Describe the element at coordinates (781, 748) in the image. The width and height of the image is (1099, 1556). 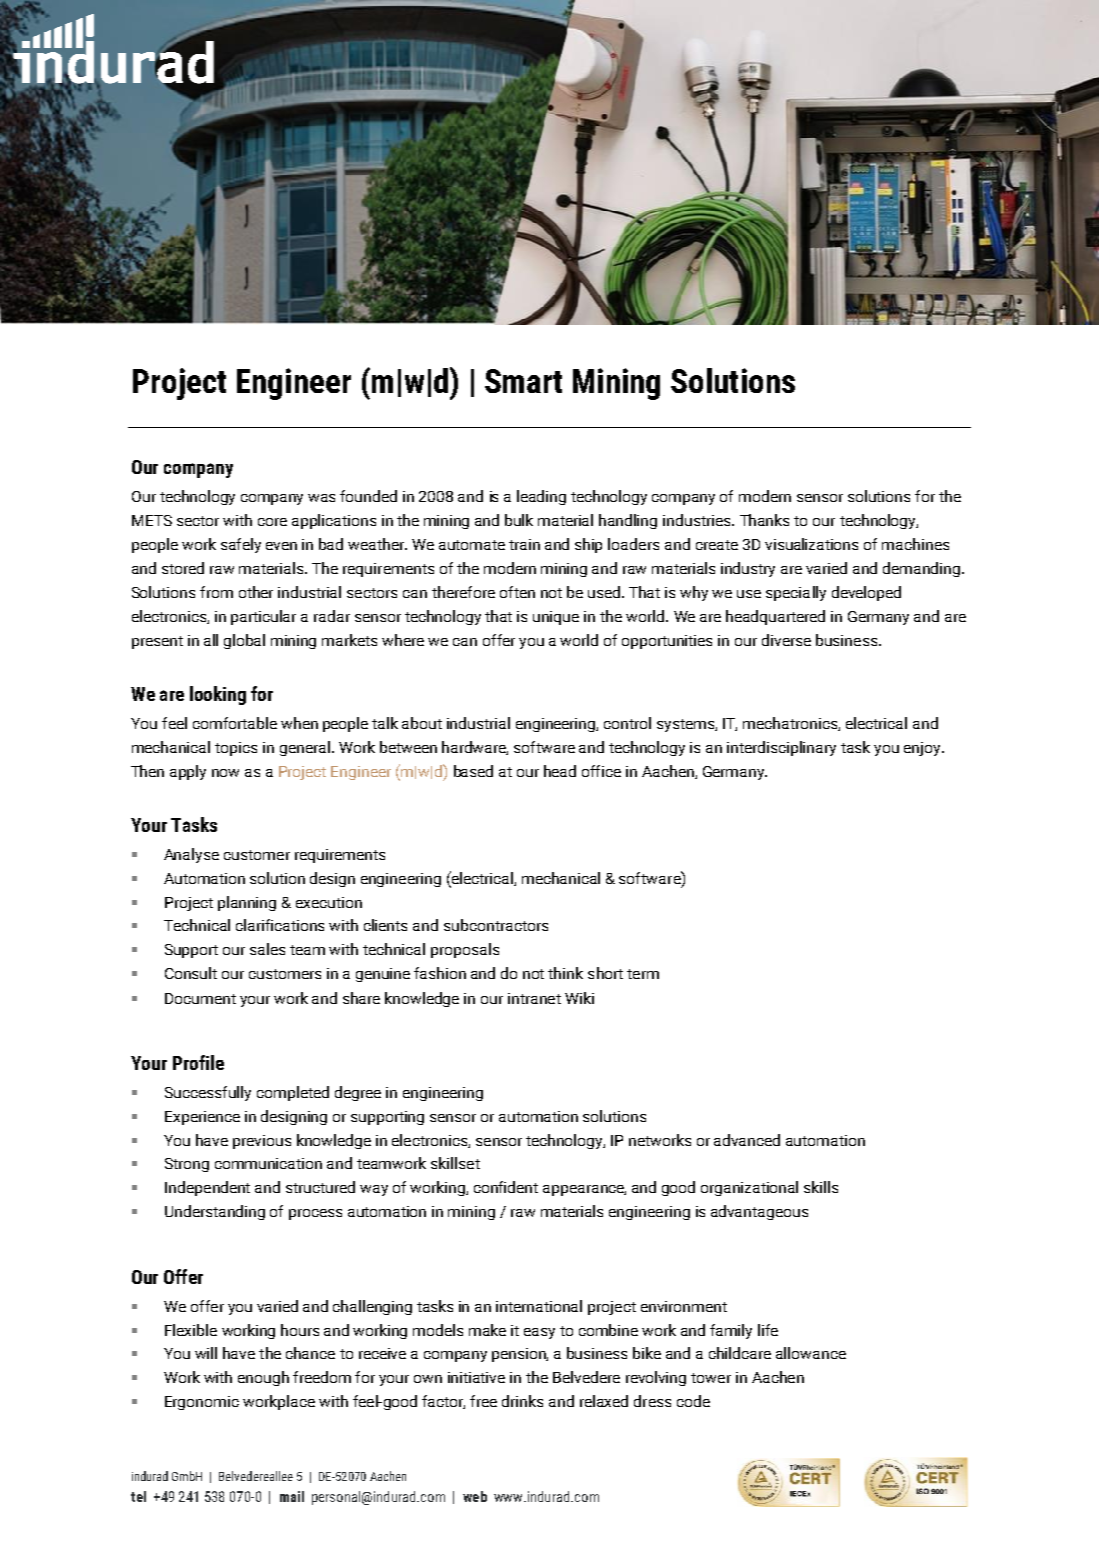
I see `interdisciplinary` at that location.
